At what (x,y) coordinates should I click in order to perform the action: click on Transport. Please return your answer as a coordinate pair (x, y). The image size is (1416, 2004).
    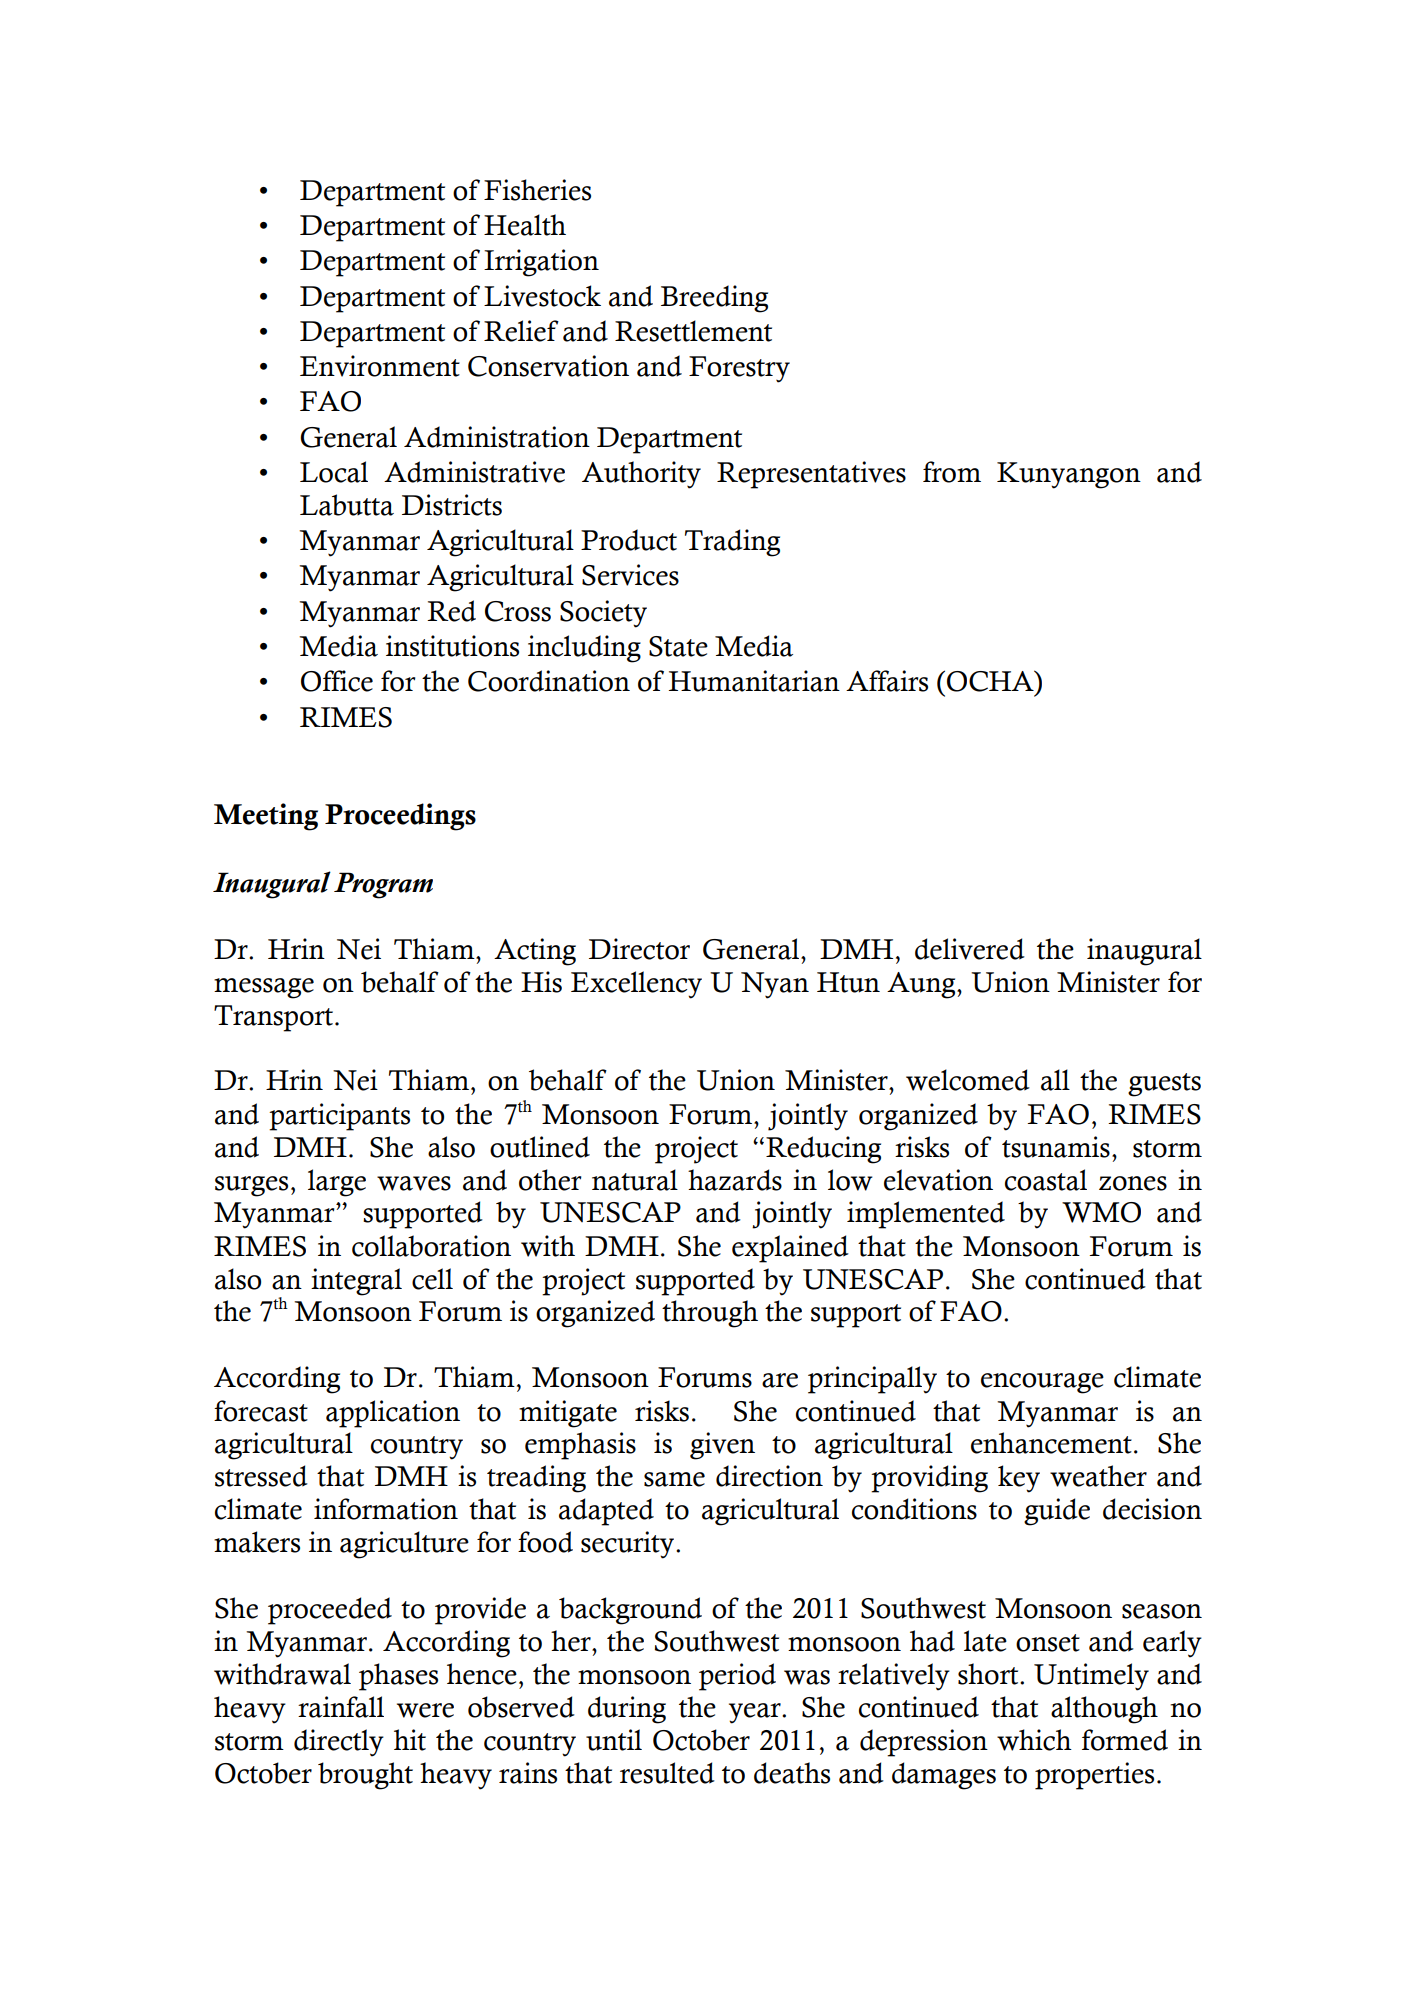
    Looking at the image, I should click on (275, 1018).
